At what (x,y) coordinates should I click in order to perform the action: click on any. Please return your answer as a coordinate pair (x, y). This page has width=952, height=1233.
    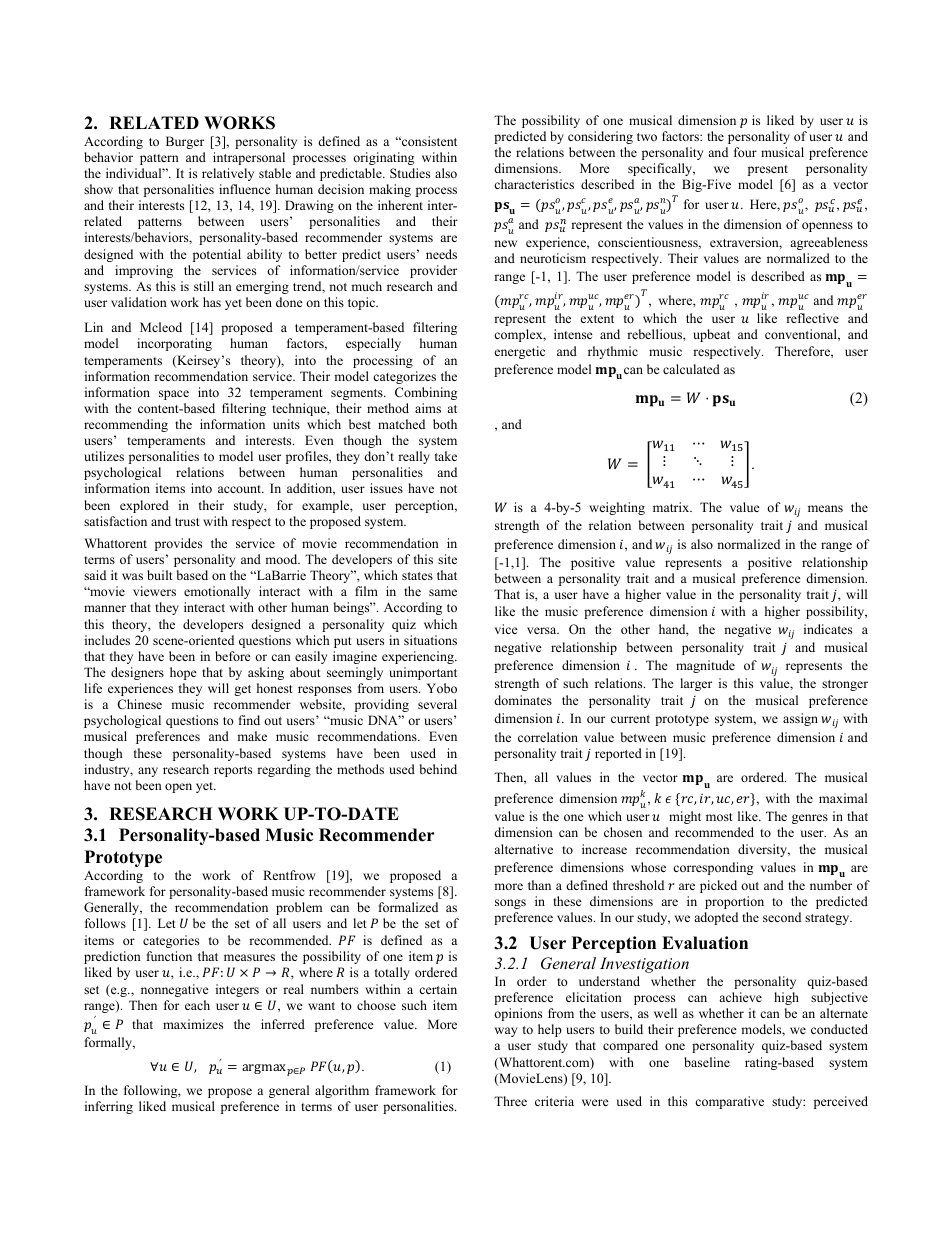
    Looking at the image, I should click on (148, 772).
